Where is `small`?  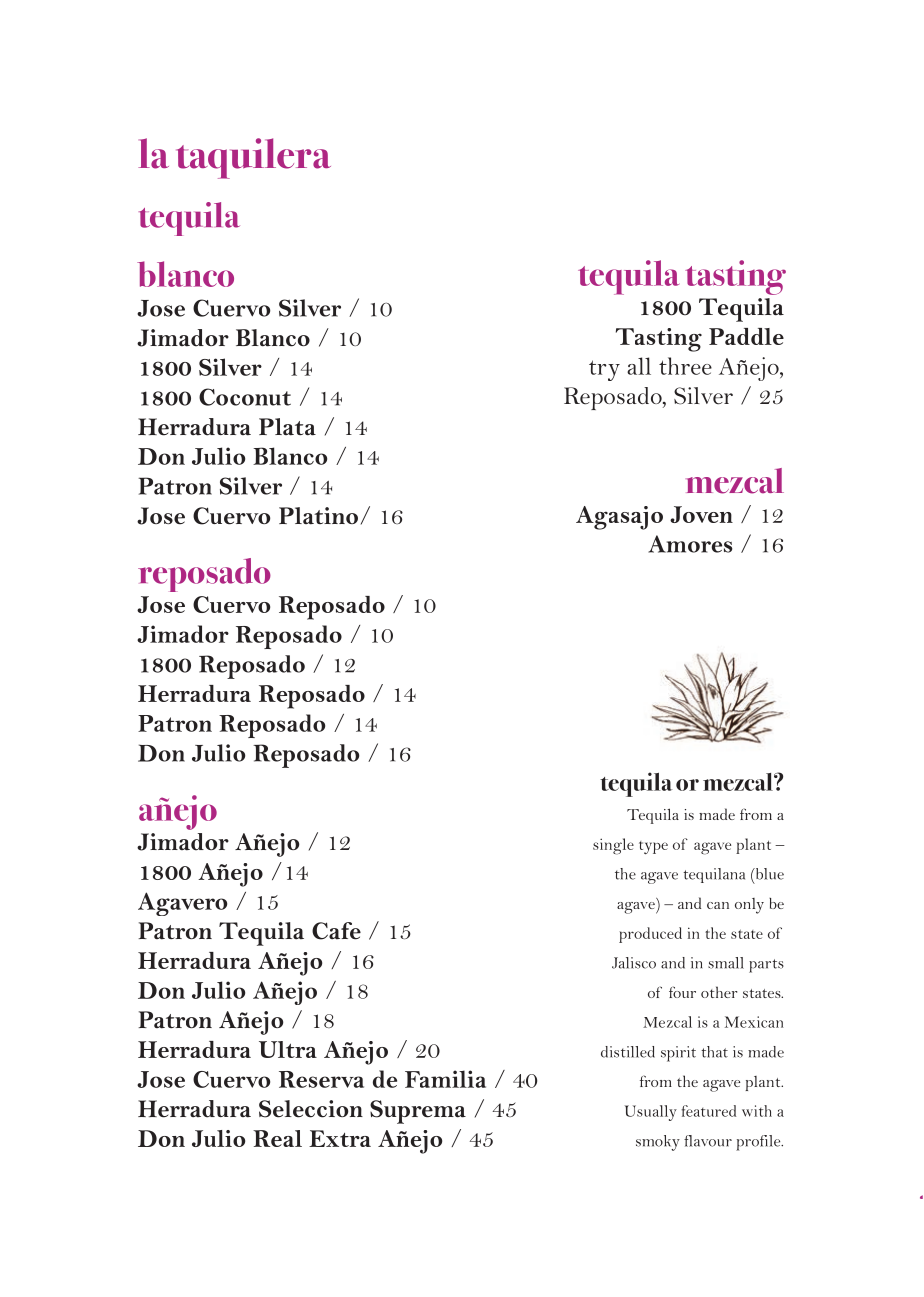 small is located at coordinates (726, 963).
